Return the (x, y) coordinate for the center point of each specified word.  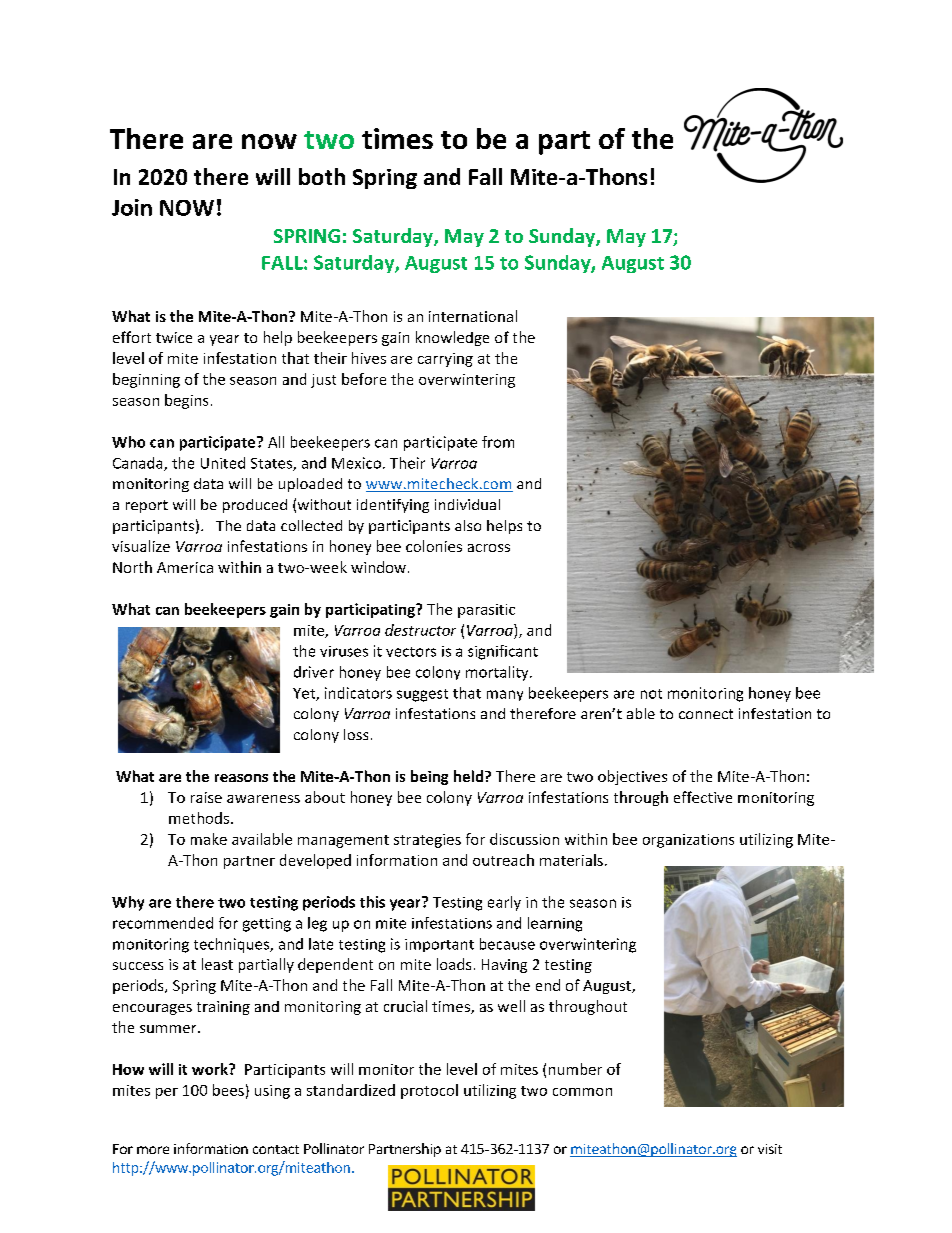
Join (132, 207)
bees (228, 1090)
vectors (411, 652)
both (322, 176)
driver (314, 672)
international (473, 316)
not (651, 694)
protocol (429, 1091)
